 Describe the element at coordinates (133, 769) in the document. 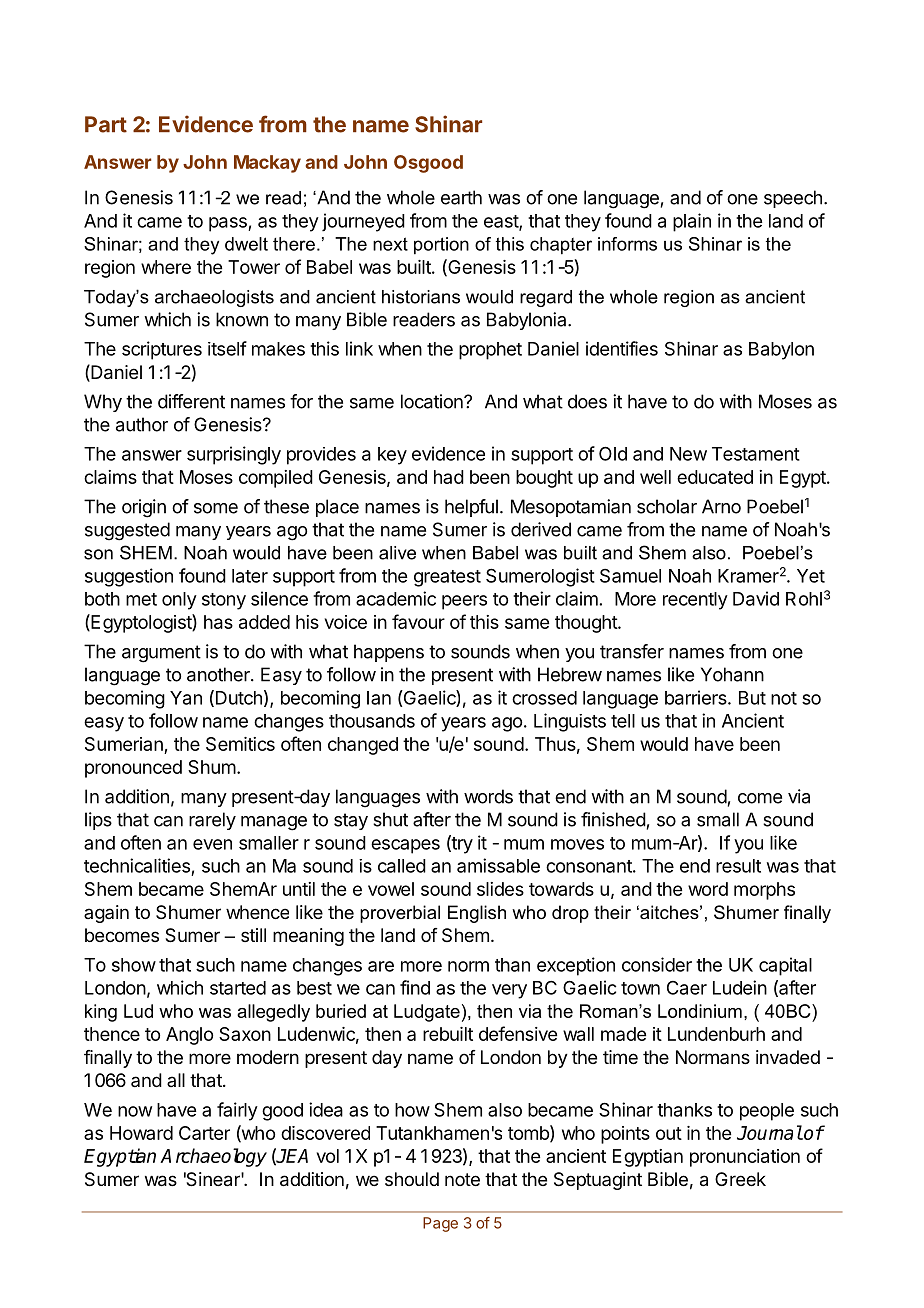

I see `pronounced` at that location.
